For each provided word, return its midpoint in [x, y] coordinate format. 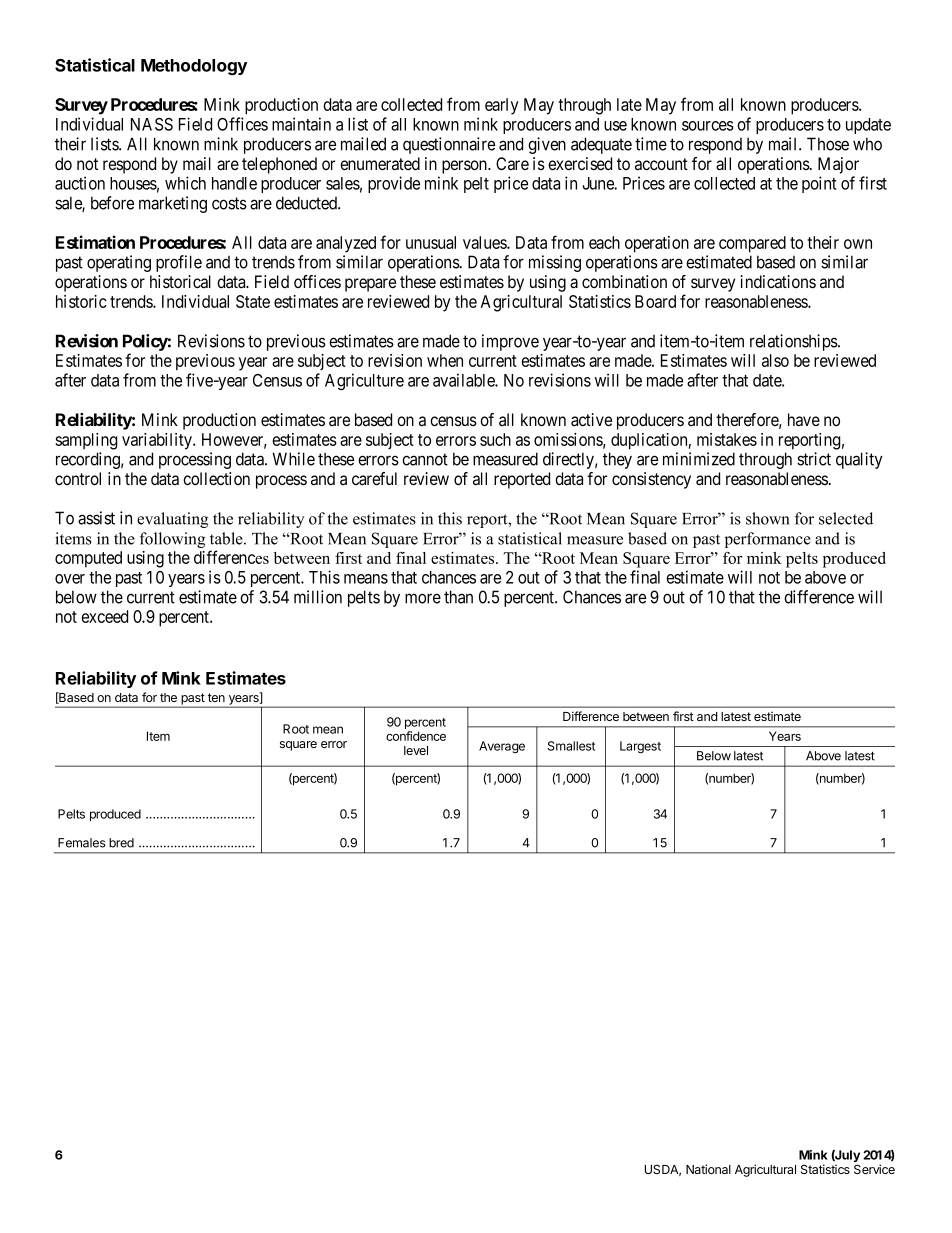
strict [814, 459]
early [502, 106]
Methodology [194, 67]
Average [502, 747]
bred [121, 843]
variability [158, 441]
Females [81, 843]
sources [708, 126]
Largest [640, 747]
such [495, 439]
